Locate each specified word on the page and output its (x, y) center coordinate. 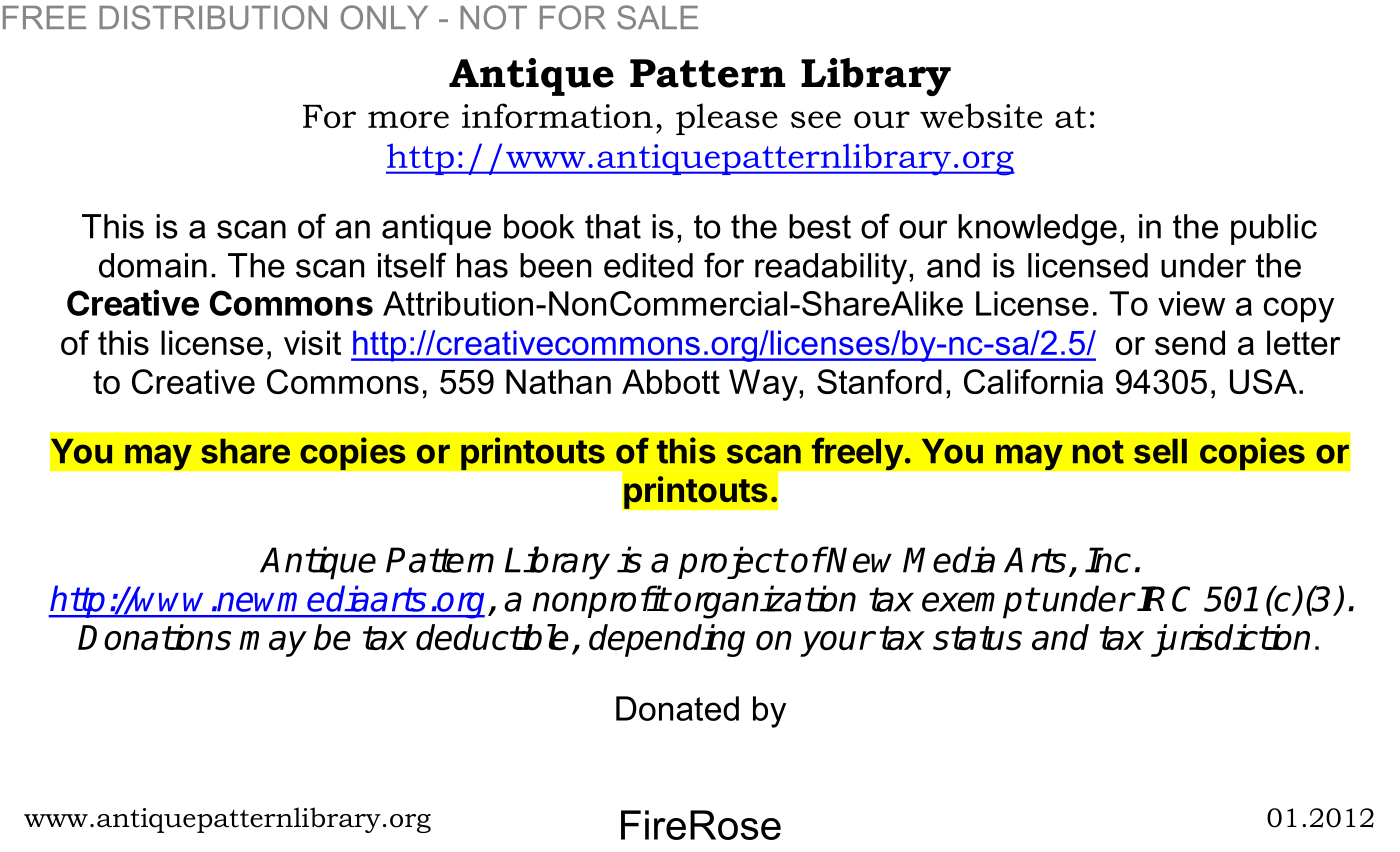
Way (764, 385)
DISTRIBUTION (213, 17)
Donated (677, 708)
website (981, 115)
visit (312, 342)
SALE (657, 17)
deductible (492, 637)
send (1190, 342)
